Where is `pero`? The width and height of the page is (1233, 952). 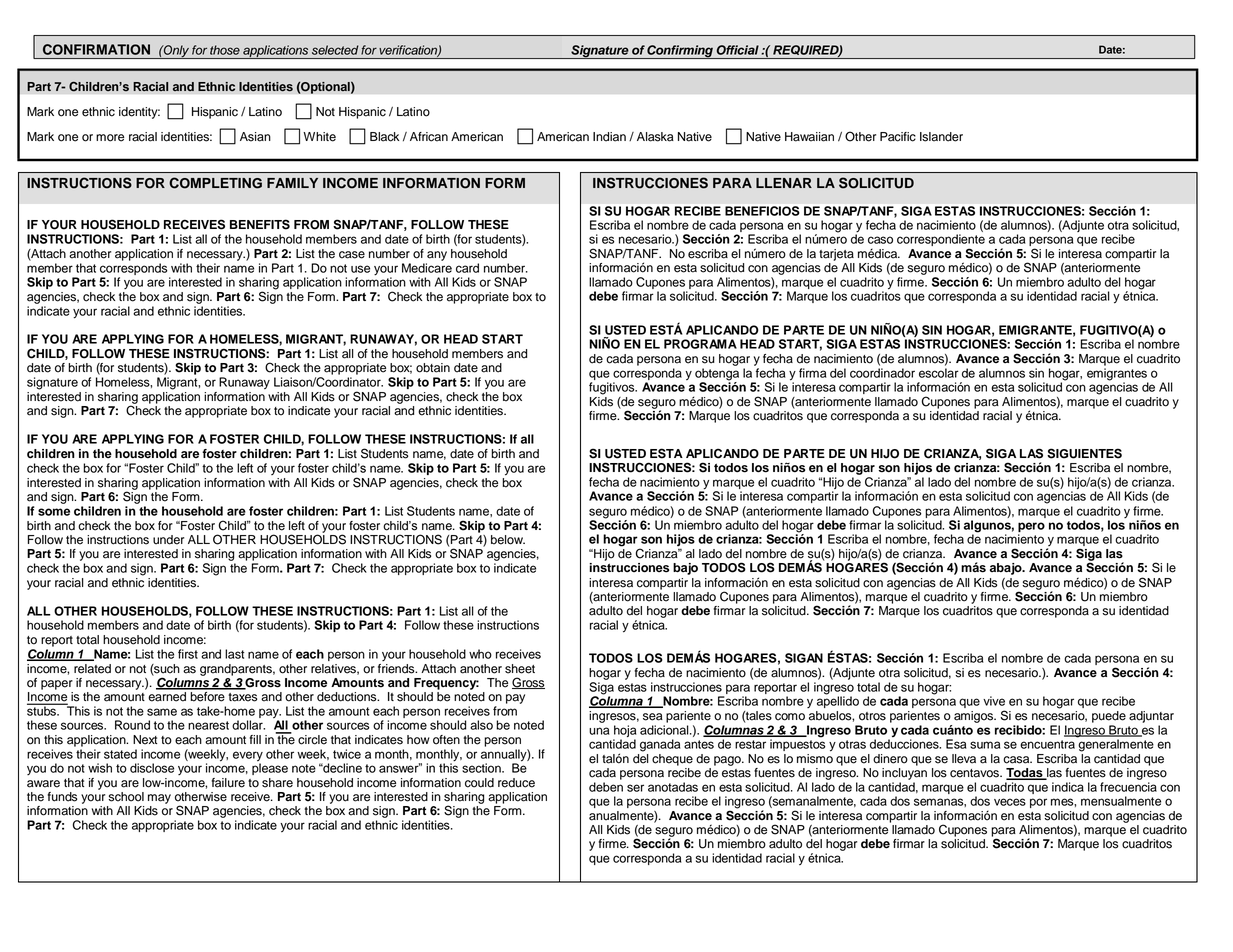
pero is located at coordinates (1031, 527).
